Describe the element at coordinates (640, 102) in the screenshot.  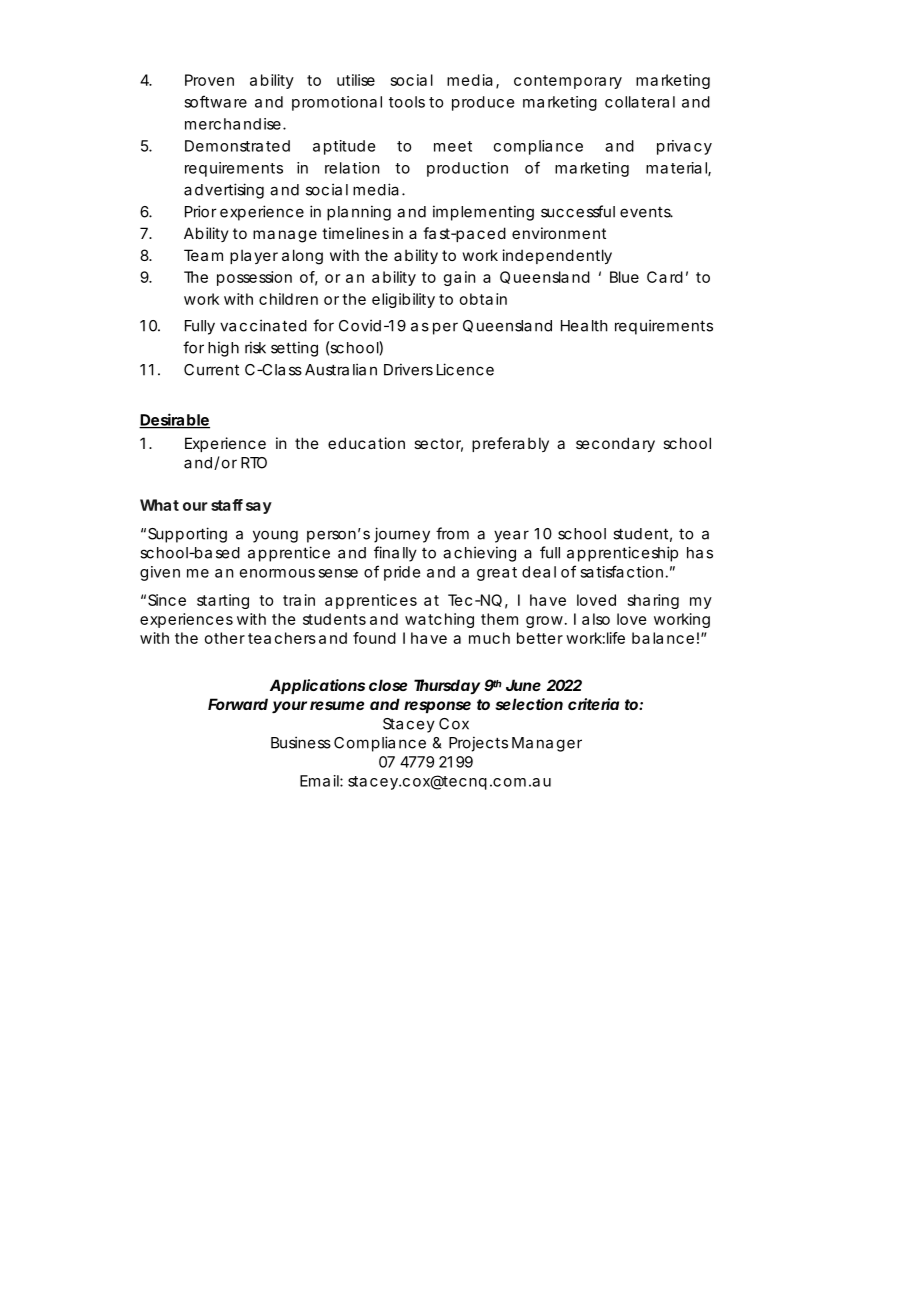
I see `collateral` at that location.
